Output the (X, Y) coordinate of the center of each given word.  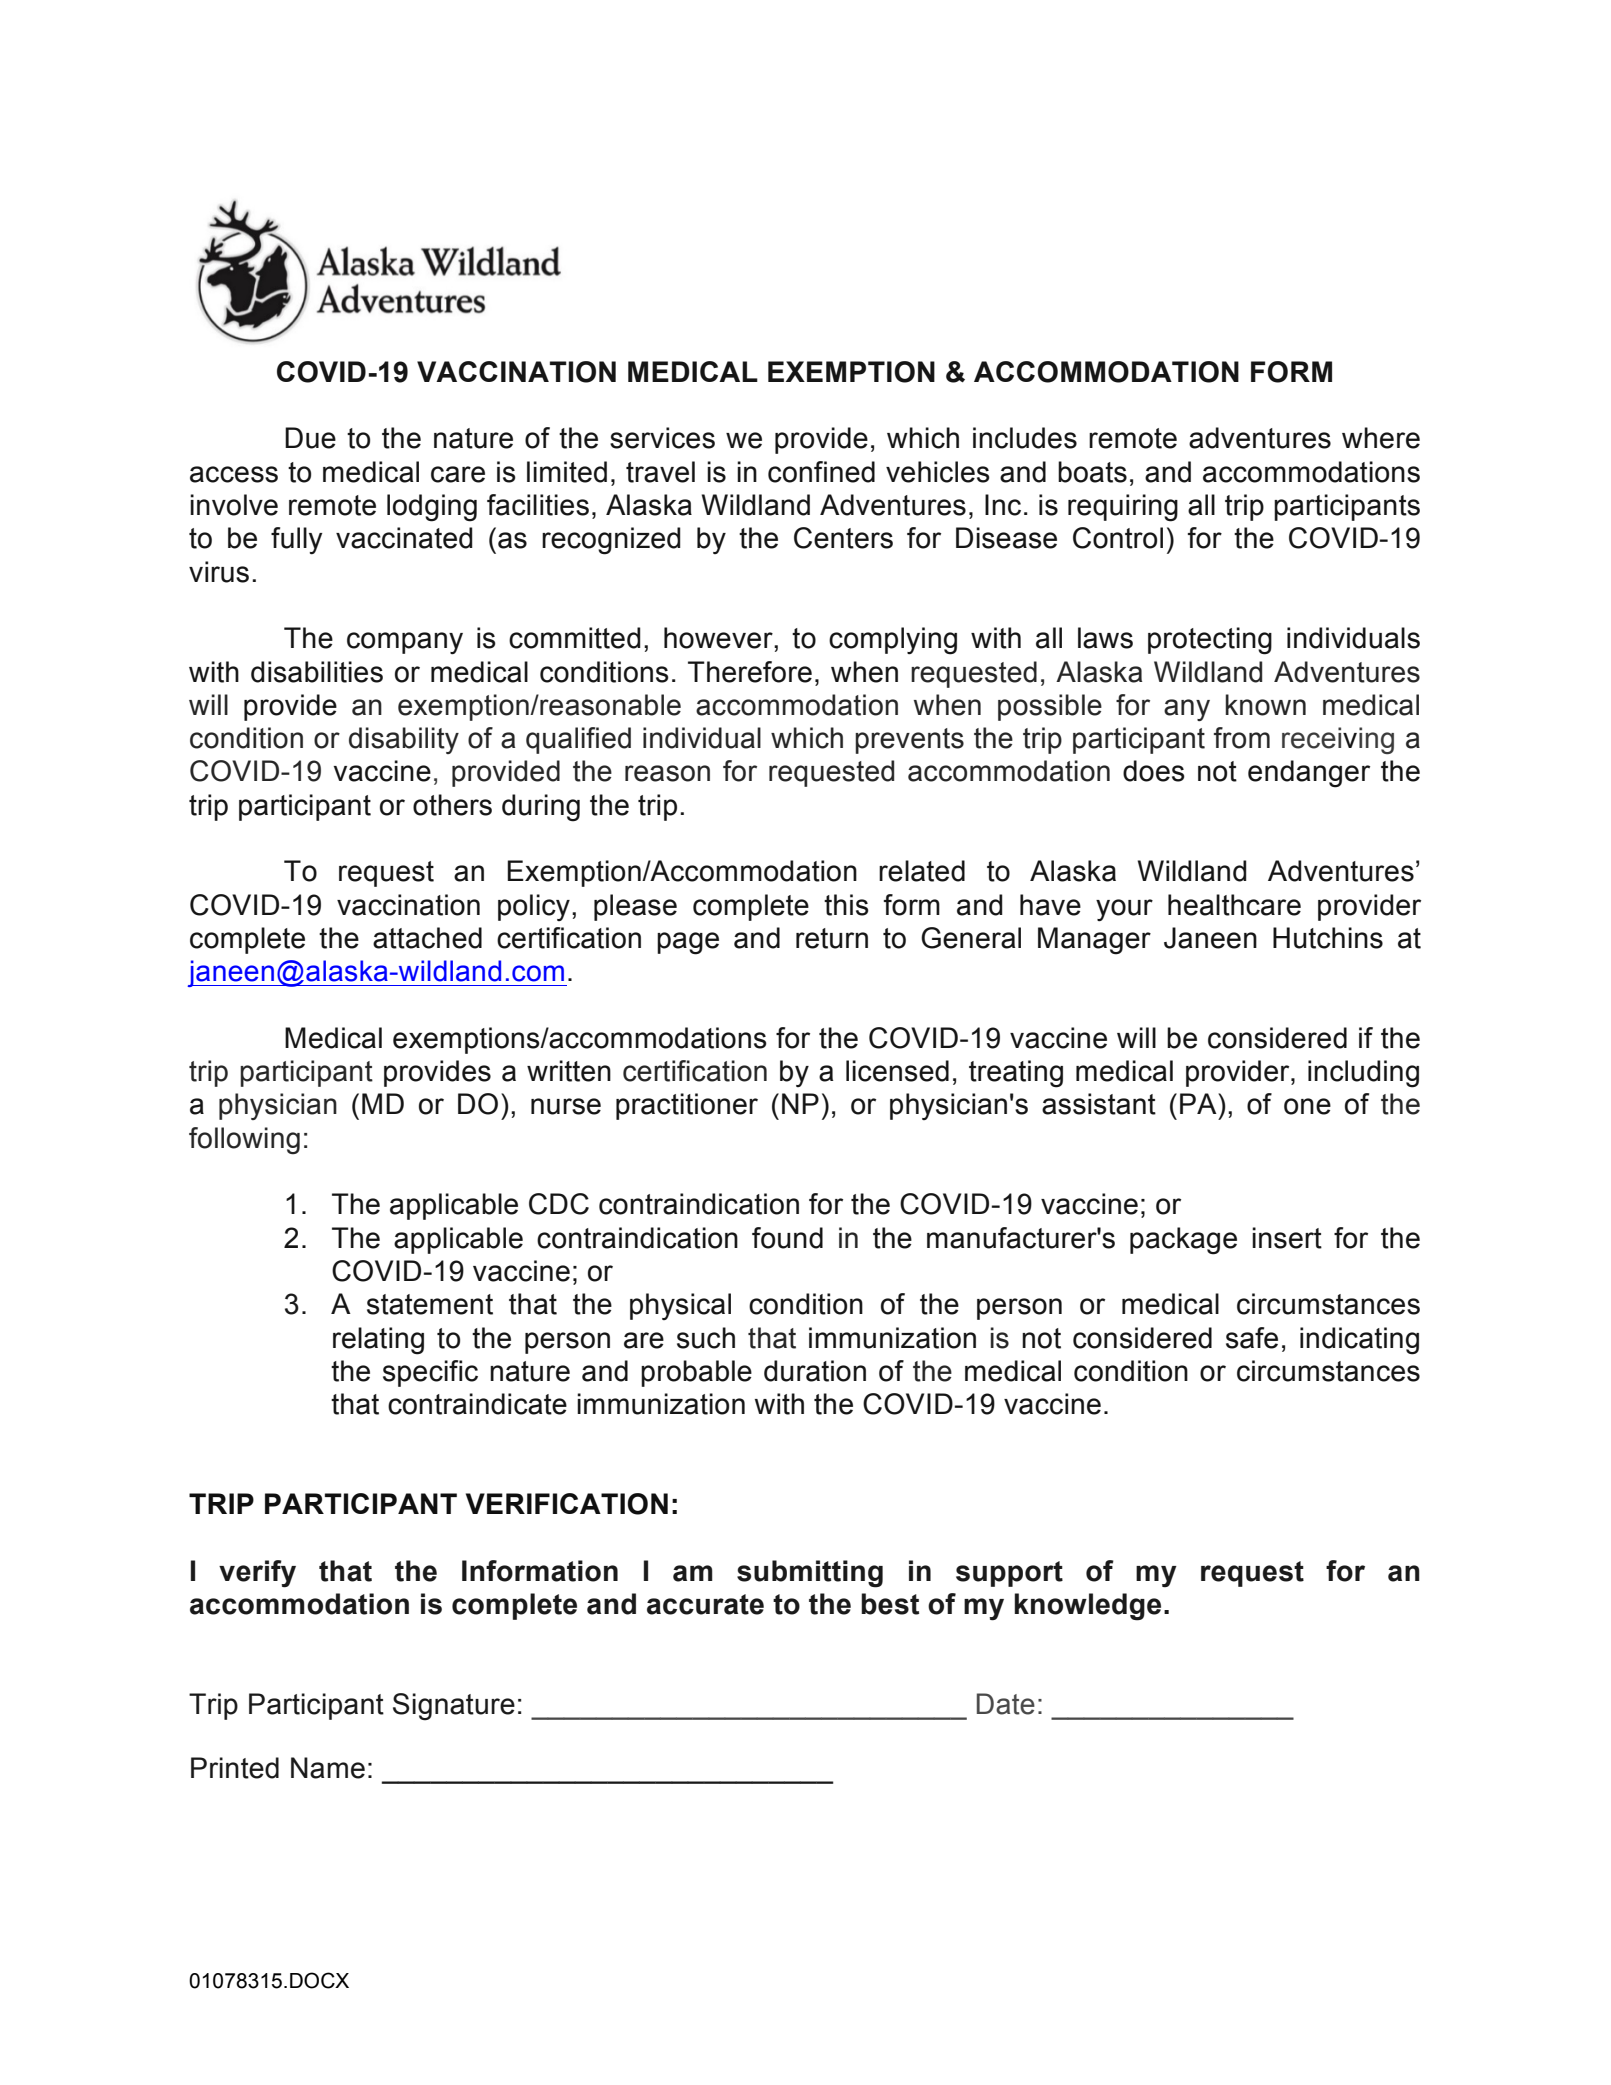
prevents (909, 741)
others (452, 805)
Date (1006, 1704)
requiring (1123, 508)
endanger (1309, 774)
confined (821, 472)
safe (1252, 1338)
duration (815, 1371)
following (244, 1140)
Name (328, 1768)
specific (430, 1373)
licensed (897, 1071)
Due (310, 438)
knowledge (1087, 1607)
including (1363, 1074)
